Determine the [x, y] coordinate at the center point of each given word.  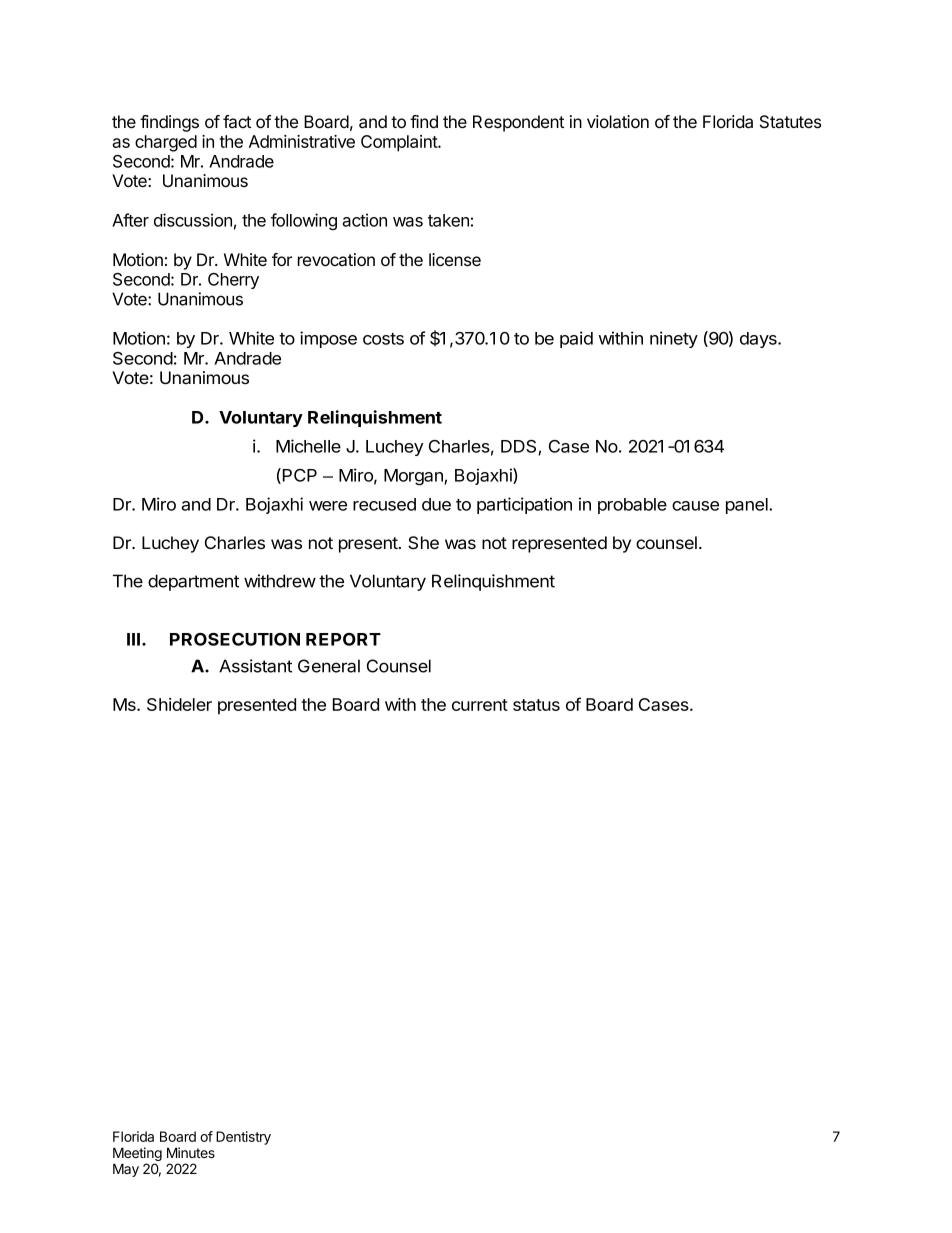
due [436, 504]
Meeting [137, 1155]
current [480, 705]
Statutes [790, 122]
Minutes [191, 1152]
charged [166, 143]
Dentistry [243, 1138]
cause [695, 506]
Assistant [255, 666]
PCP [298, 476]
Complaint [400, 143]
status [536, 705]
